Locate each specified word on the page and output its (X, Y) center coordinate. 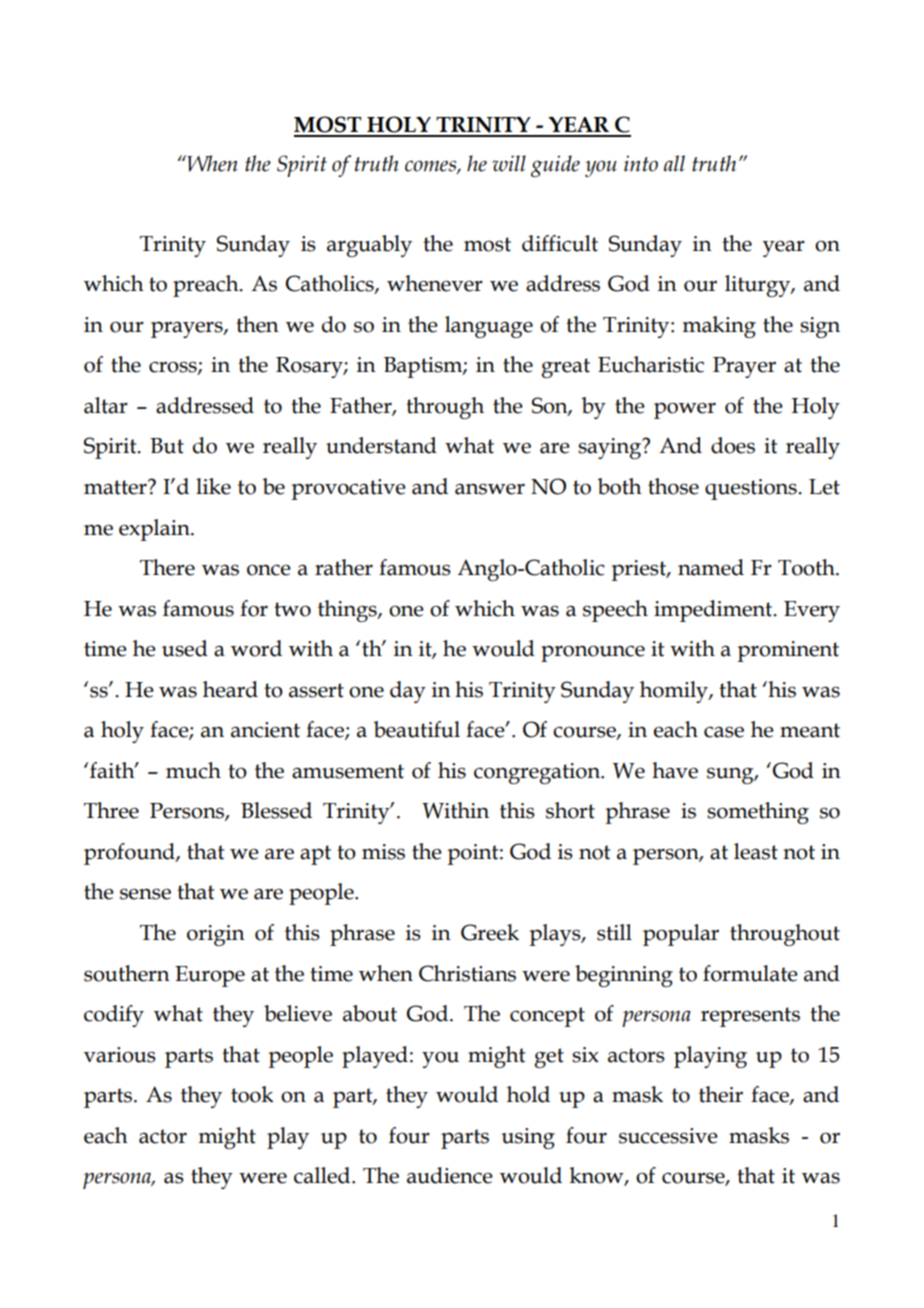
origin (216, 935)
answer (490, 489)
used (185, 648)
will (509, 163)
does (733, 445)
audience (450, 1175)
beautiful (417, 729)
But (167, 446)
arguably (369, 246)
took (252, 1094)
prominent (788, 651)
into (641, 163)
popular (681, 935)
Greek (490, 932)
